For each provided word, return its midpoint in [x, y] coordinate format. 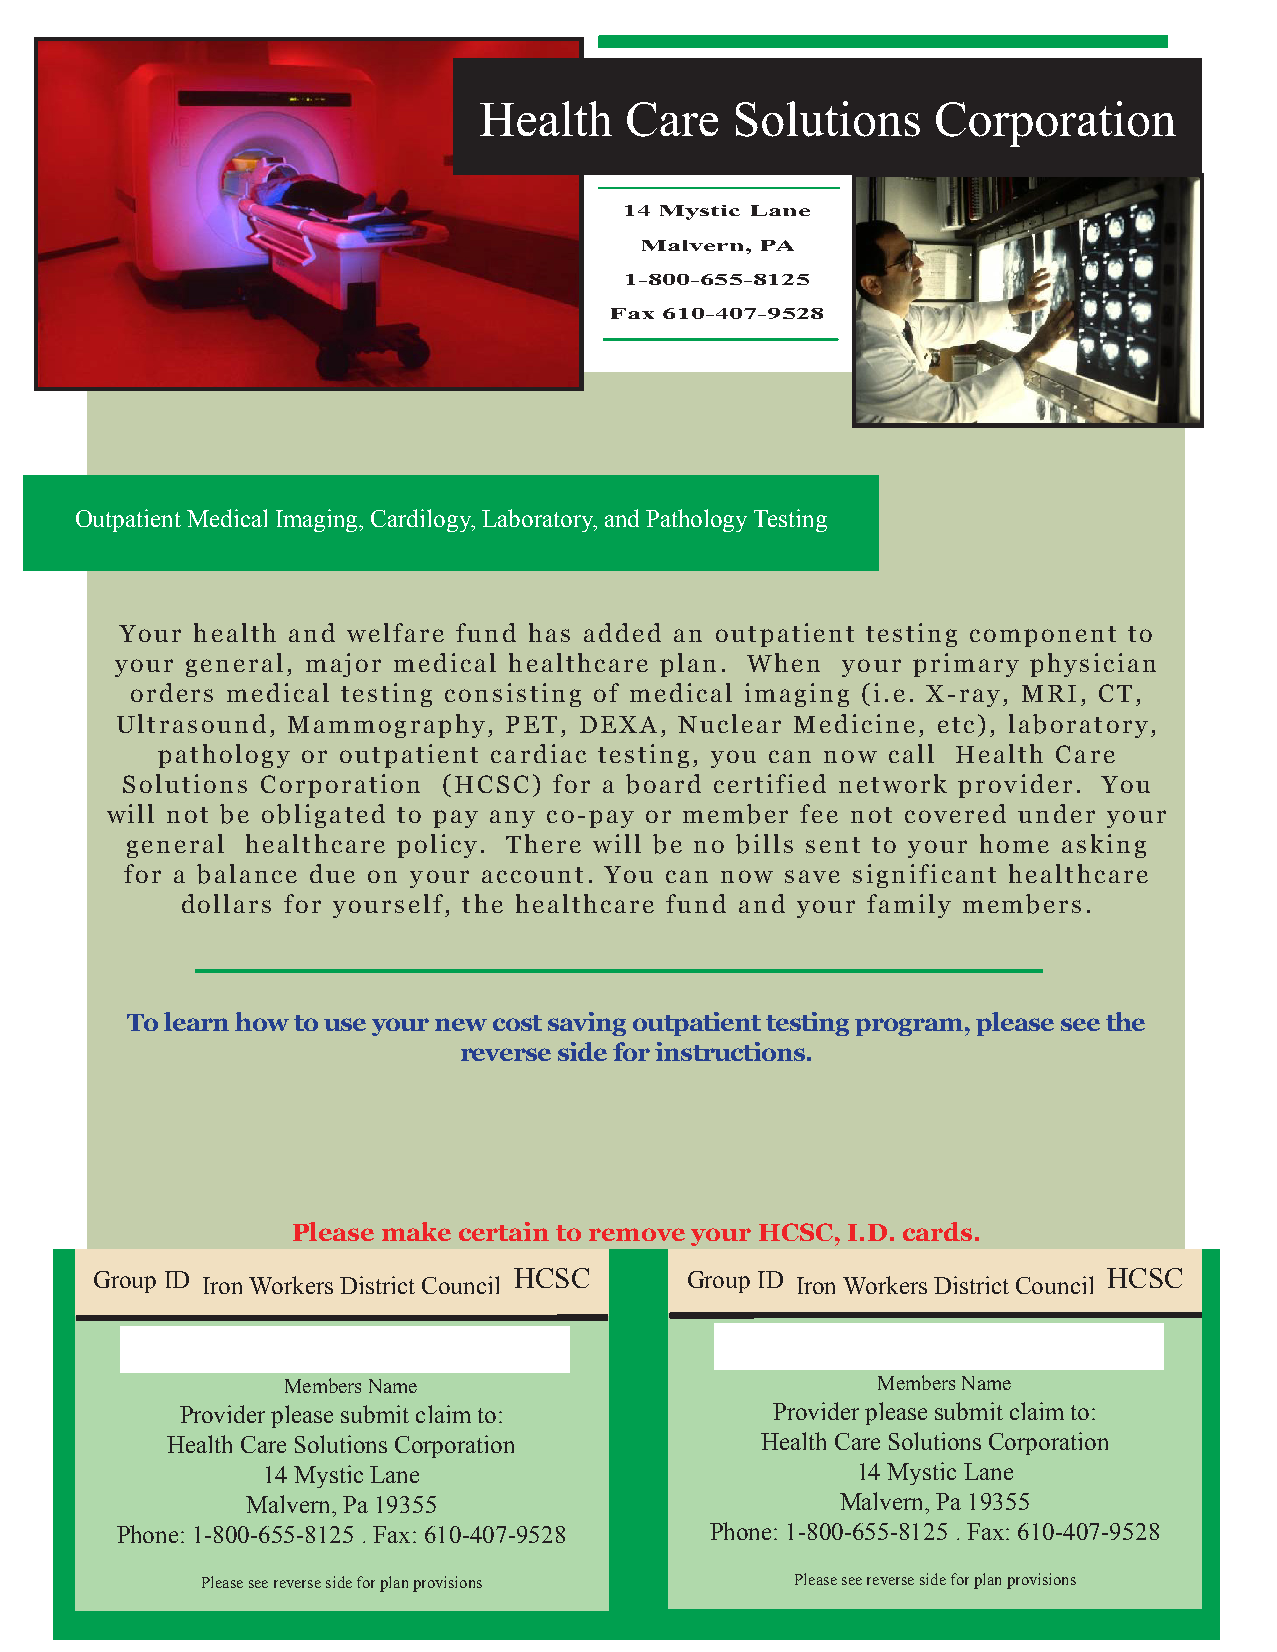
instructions [730, 1051]
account [532, 875]
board [663, 784]
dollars [226, 903]
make [416, 1231]
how [262, 1021]
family [909, 906]
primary [966, 665]
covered [955, 813]
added [622, 632]
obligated [323, 816]
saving [587, 1024]
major [343, 665]
